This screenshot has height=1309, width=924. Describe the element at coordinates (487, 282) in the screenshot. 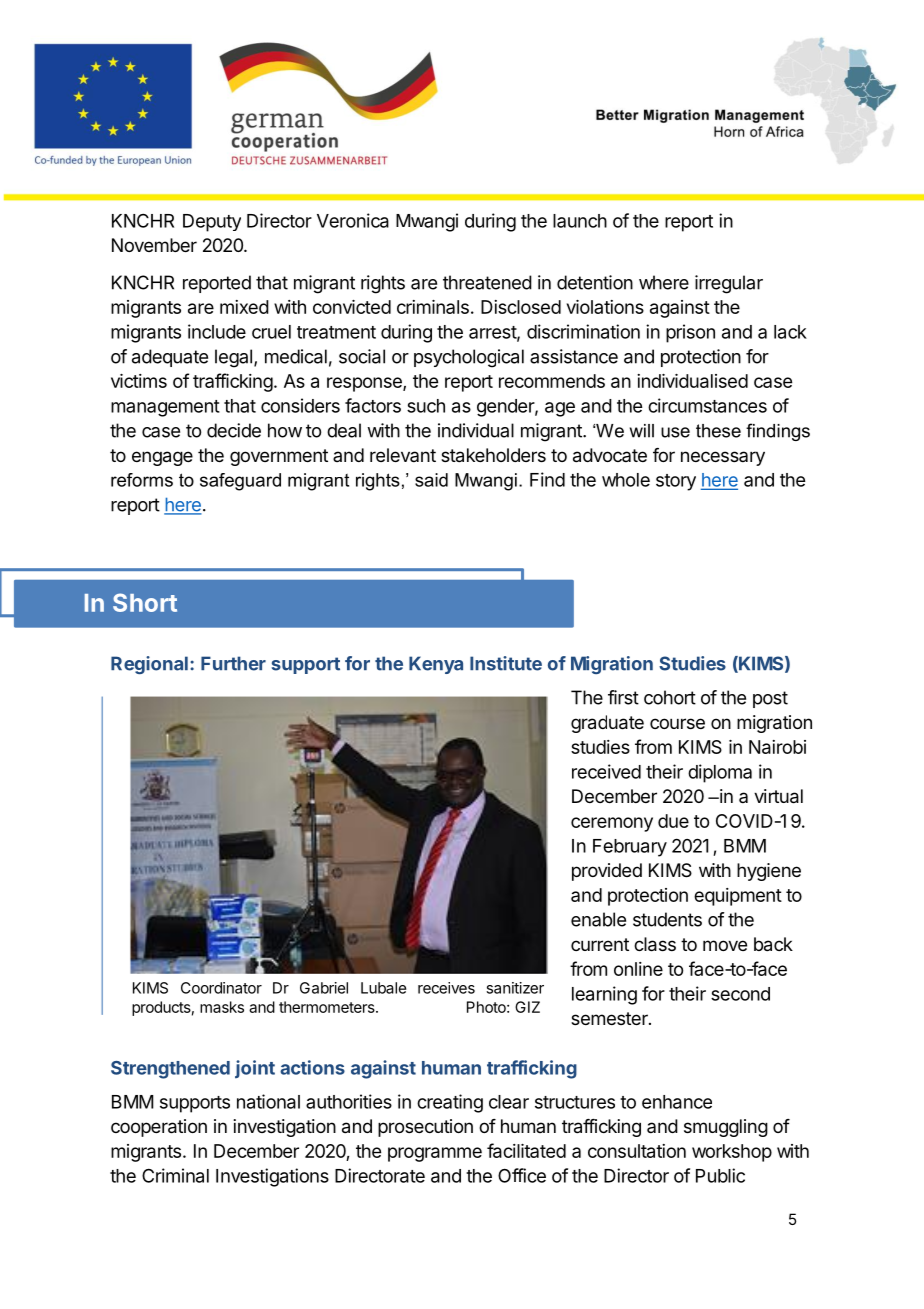

I see `threatened` at that location.
